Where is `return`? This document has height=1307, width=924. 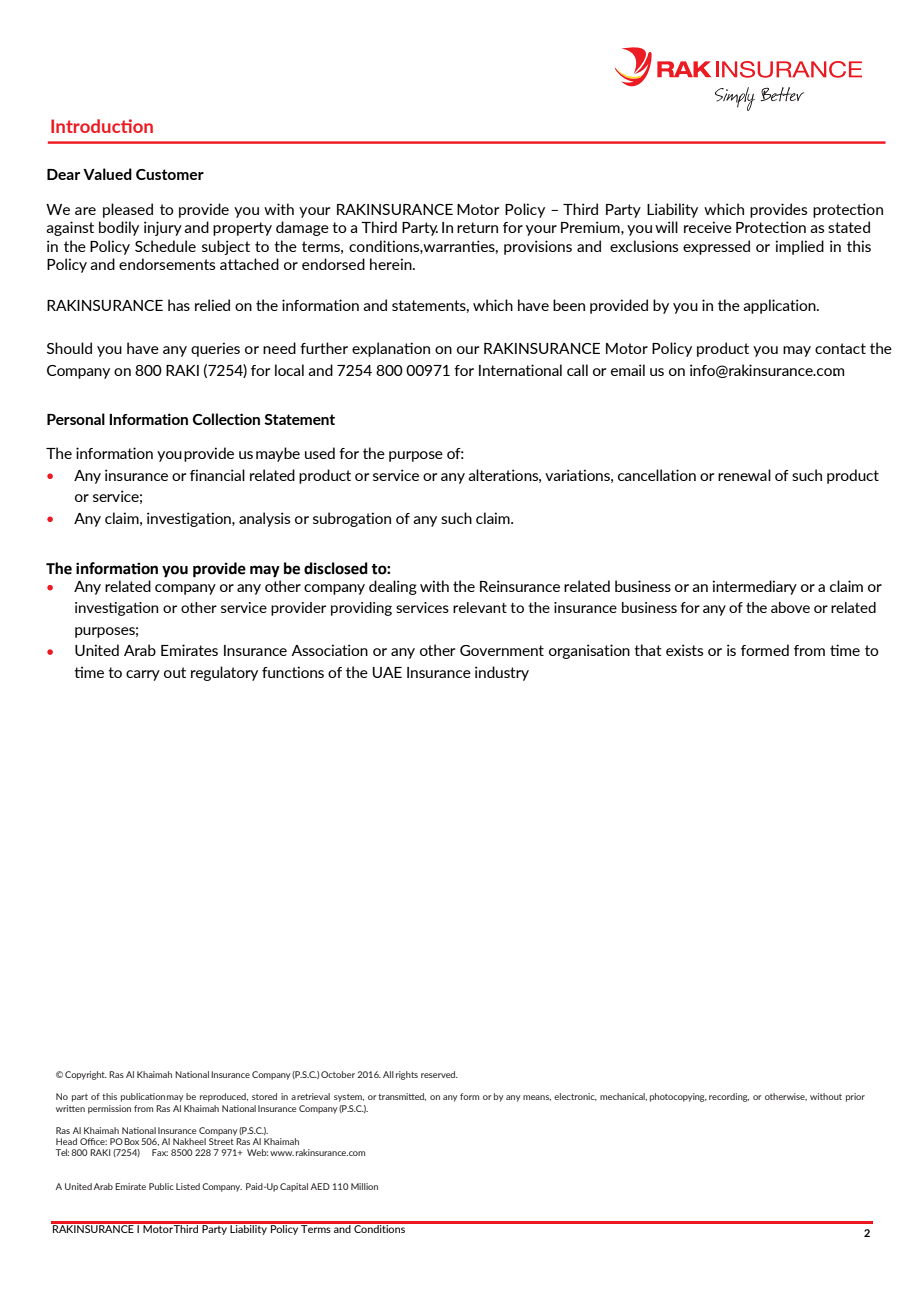 return is located at coordinates (477, 227).
